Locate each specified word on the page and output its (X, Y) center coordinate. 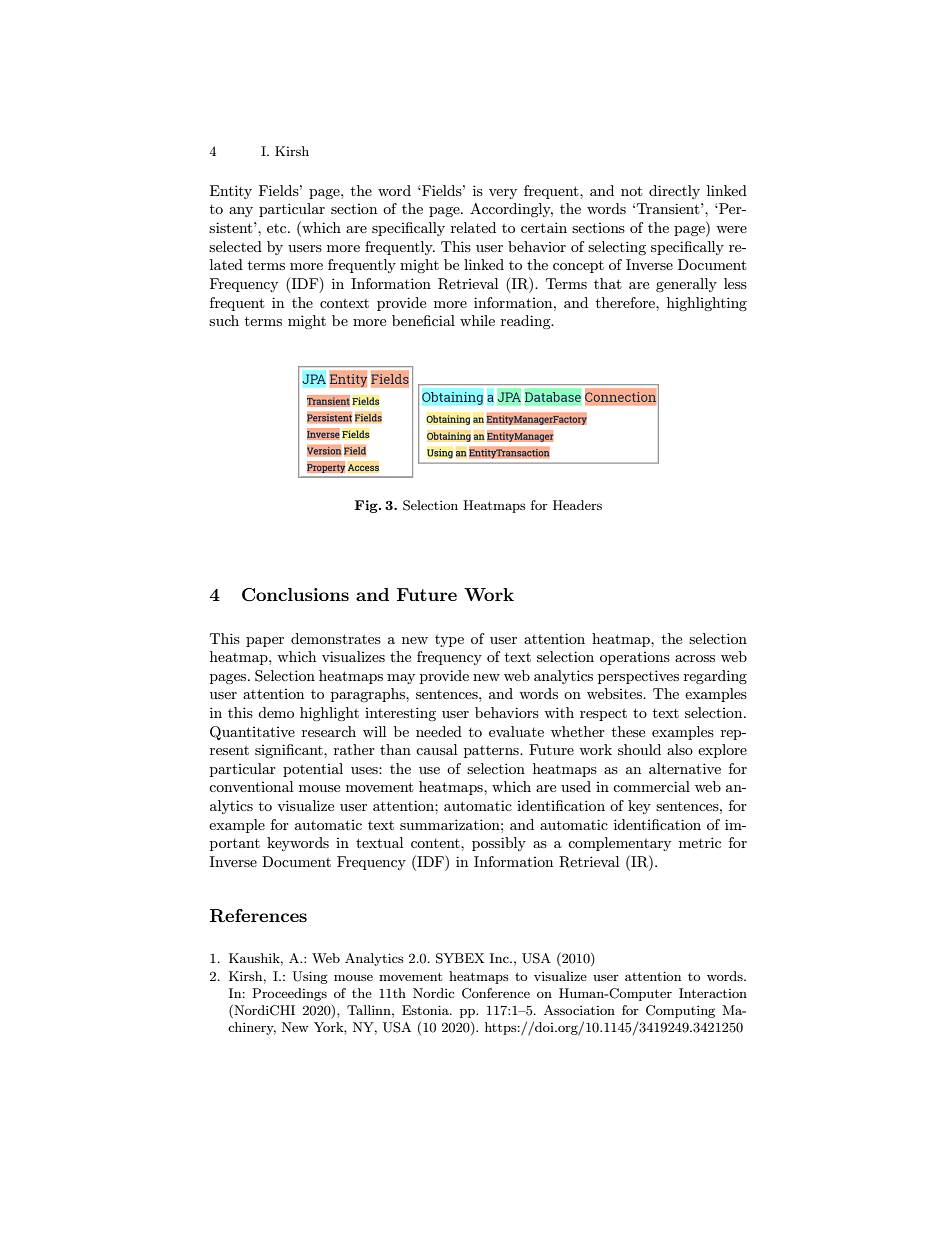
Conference (496, 993)
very (503, 194)
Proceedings (289, 994)
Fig (367, 506)
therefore (626, 302)
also (680, 749)
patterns (492, 752)
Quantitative (252, 733)
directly (674, 192)
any (241, 212)
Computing (680, 1011)
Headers (577, 505)
